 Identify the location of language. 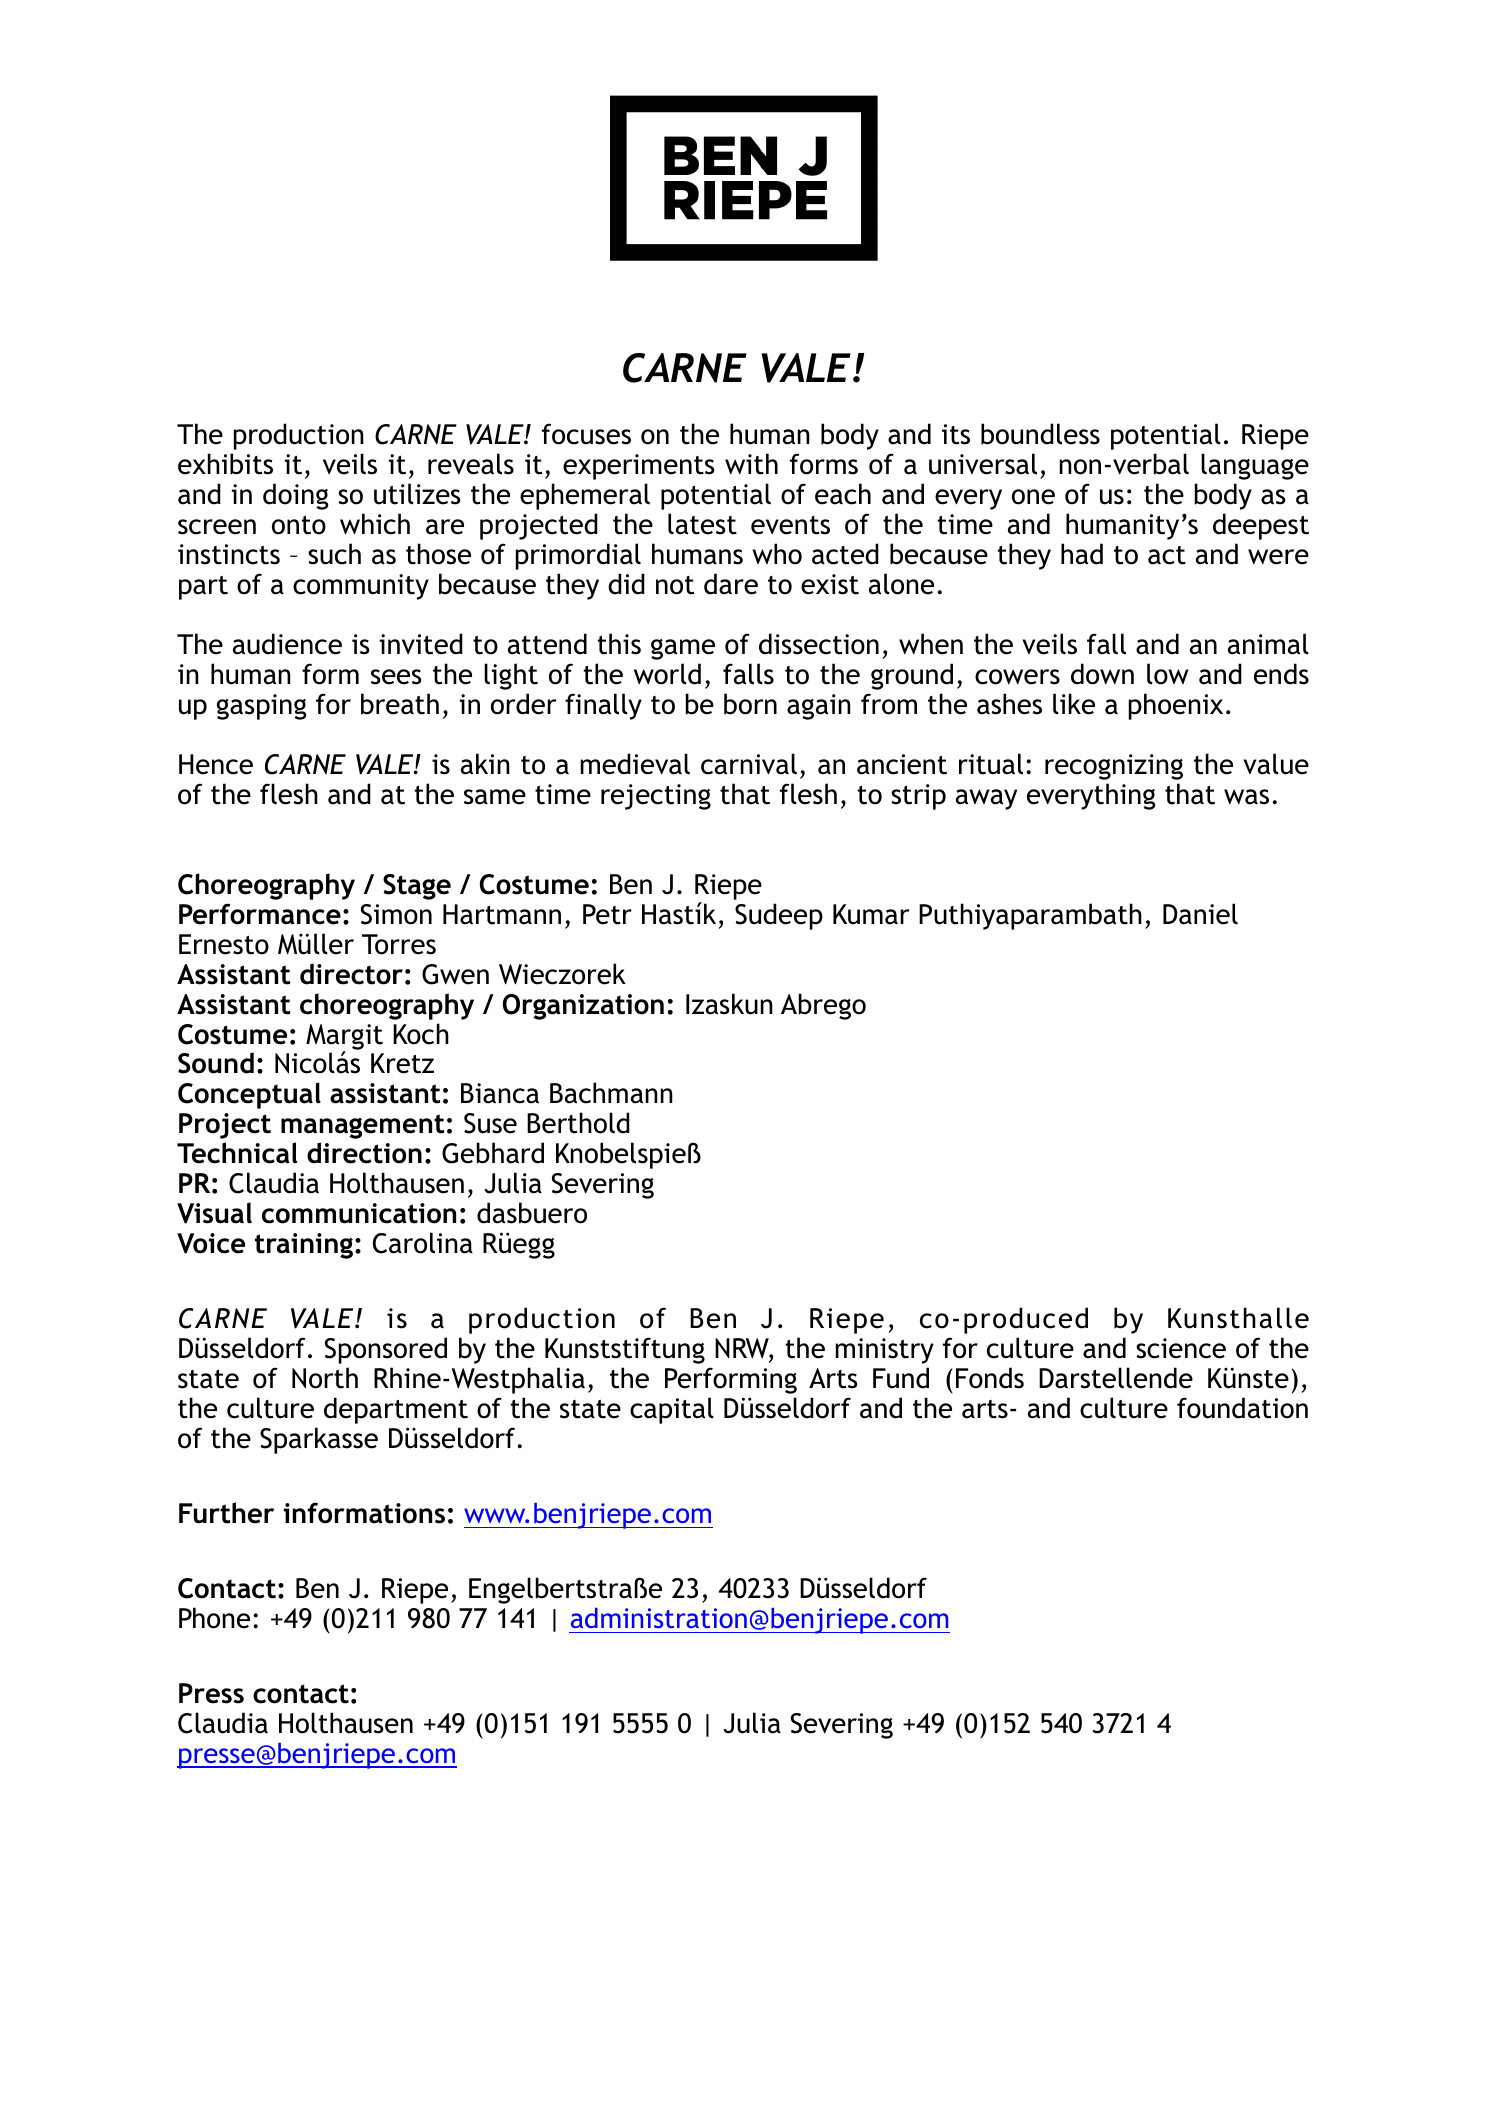
(1255, 466).
